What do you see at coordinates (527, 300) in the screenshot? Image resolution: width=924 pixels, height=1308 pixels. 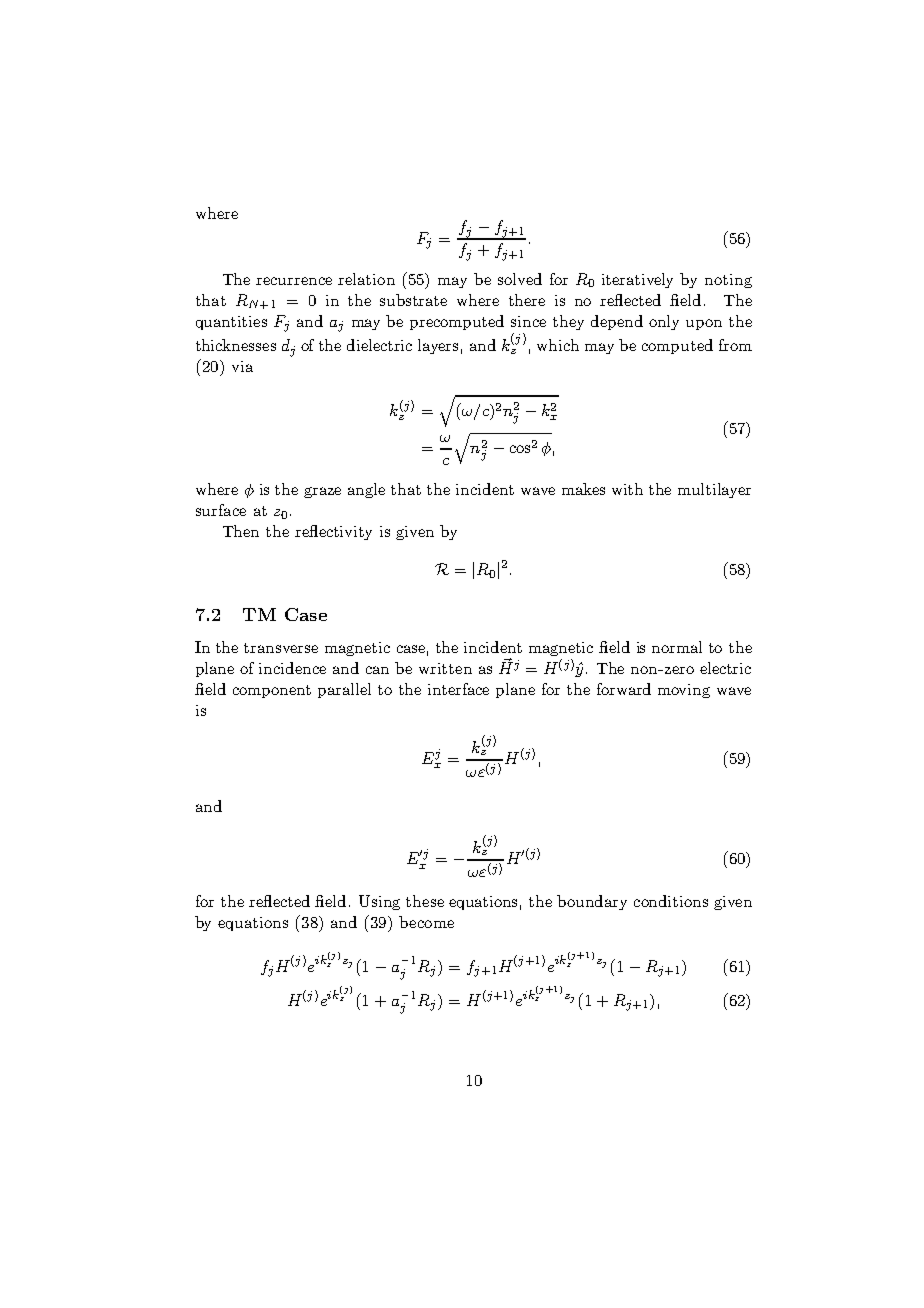 I see `there` at bounding box center [527, 300].
